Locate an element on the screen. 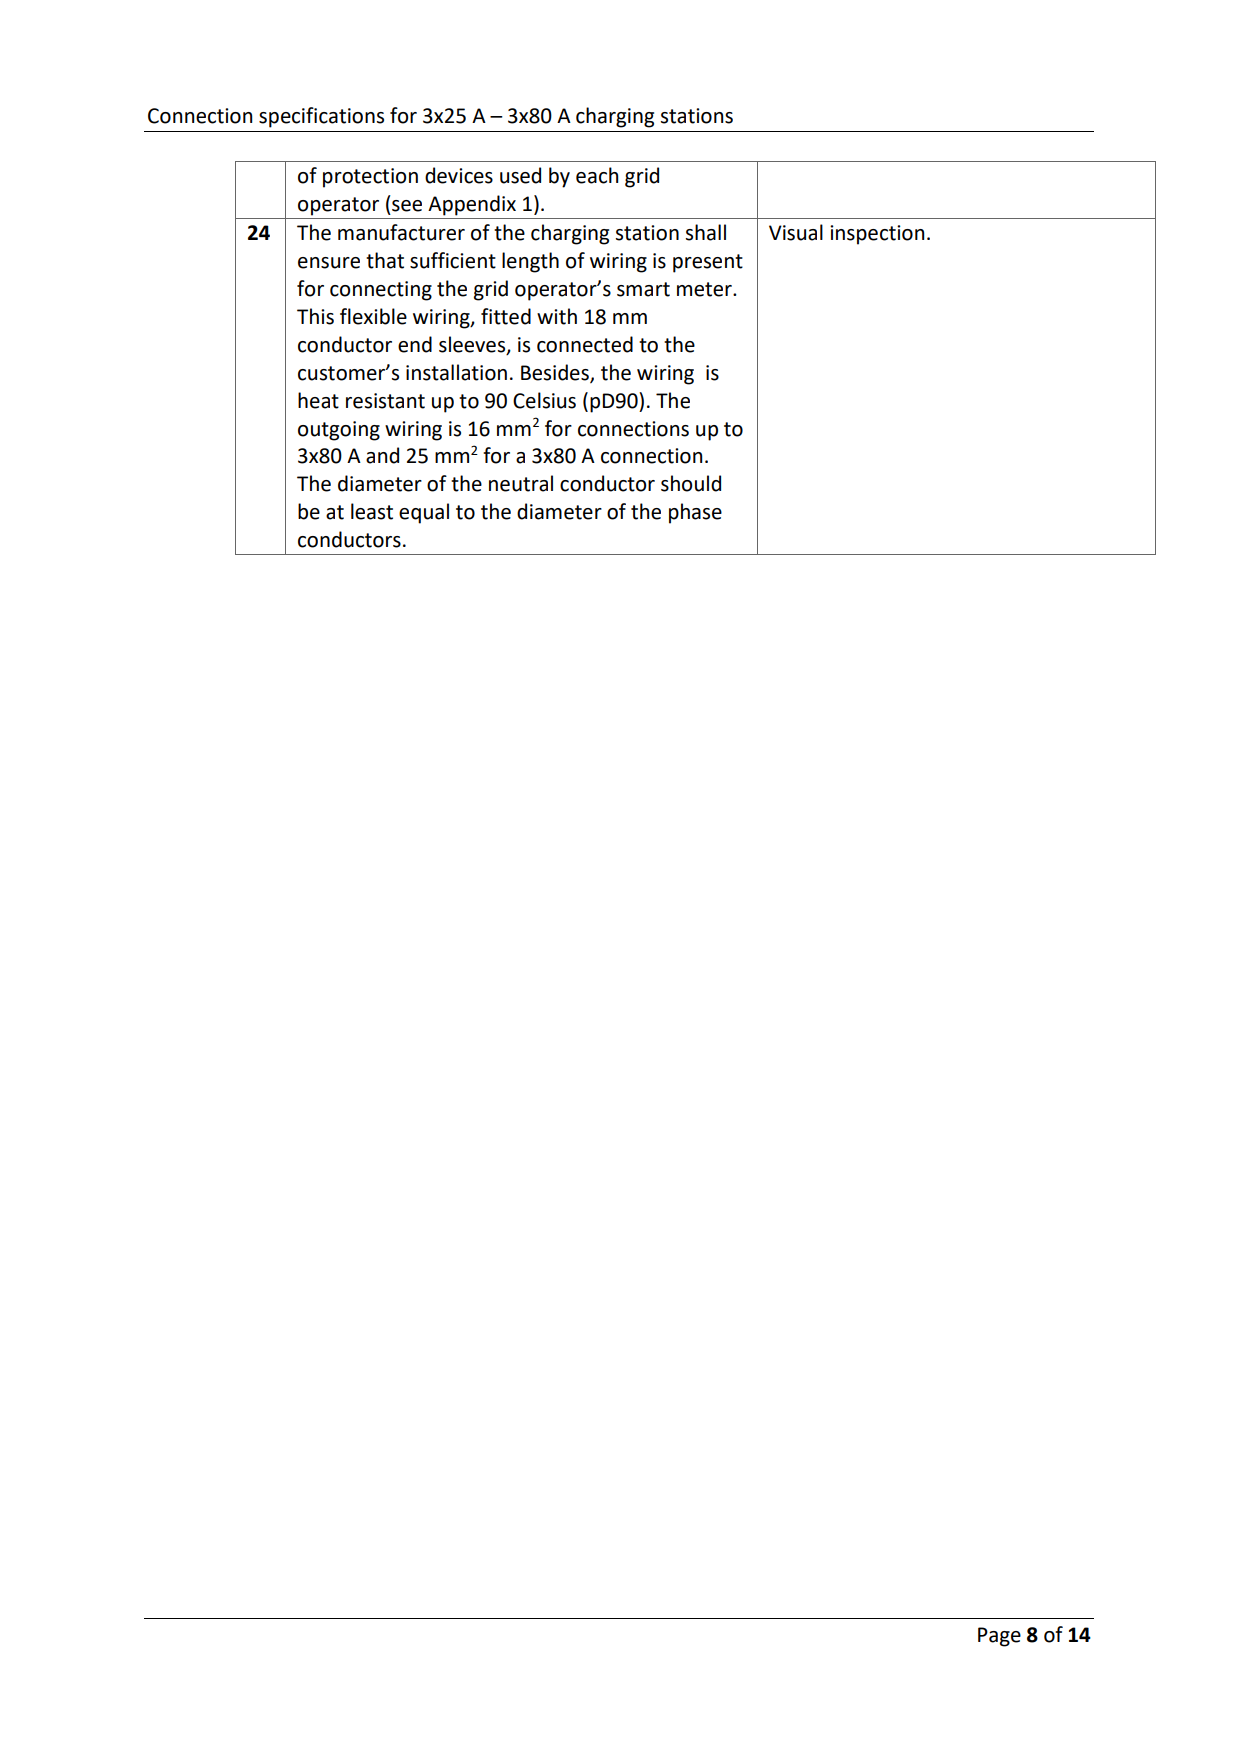 Image resolution: width=1238 pixels, height=1750 pixels. equal is located at coordinates (424, 513).
